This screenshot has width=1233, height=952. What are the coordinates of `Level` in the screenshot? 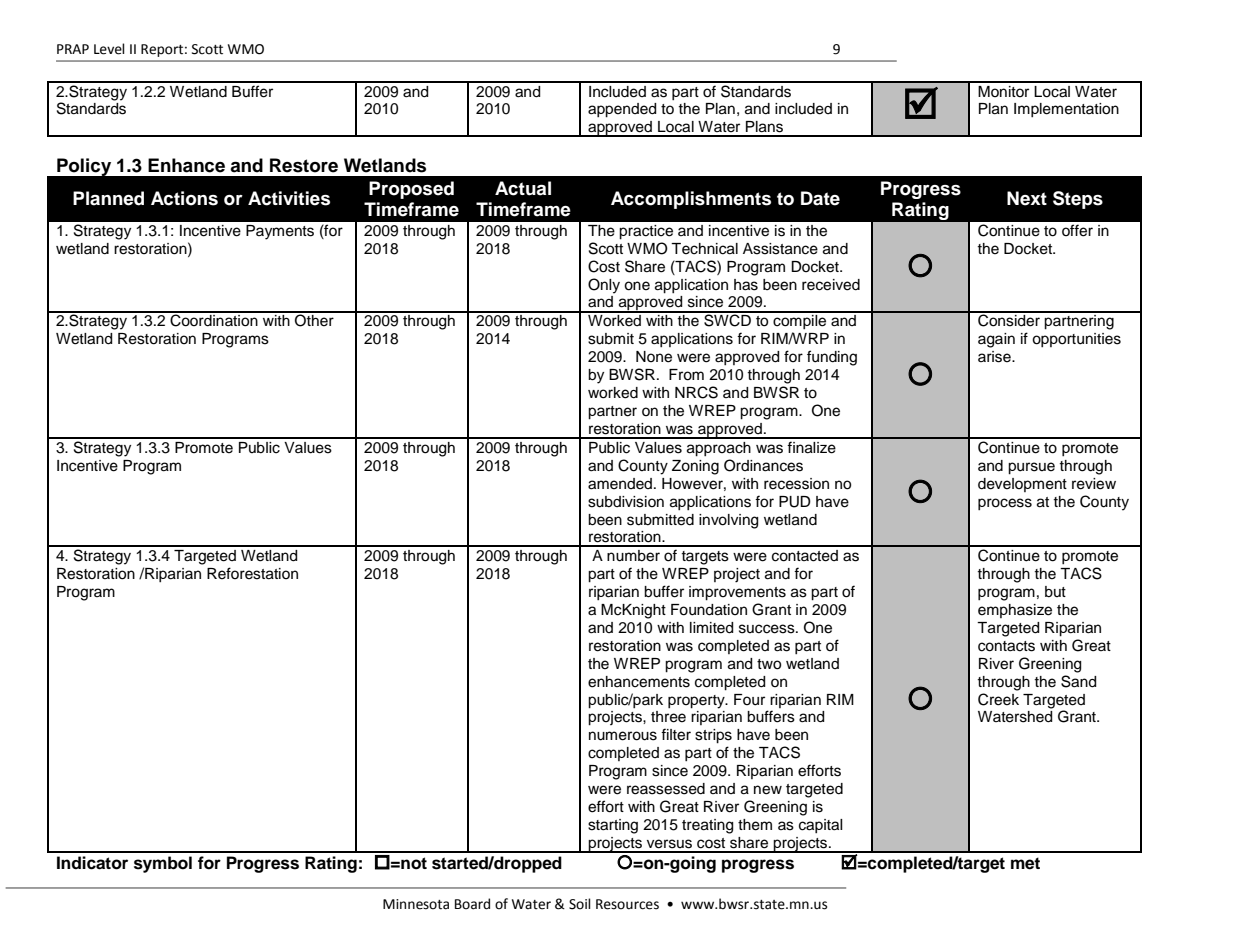 It's located at (109, 49).
